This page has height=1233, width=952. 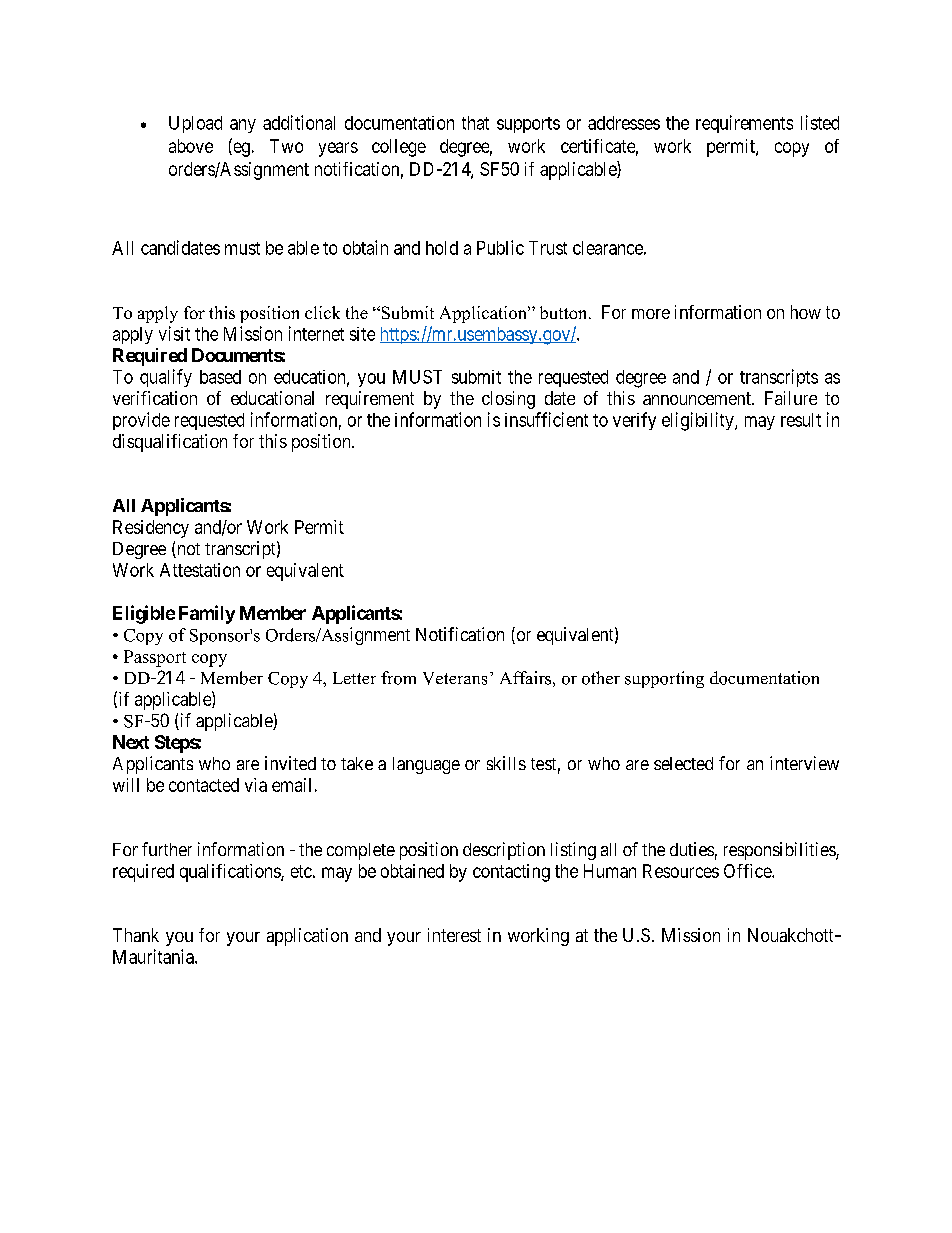 I want to click on visit, so click(x=174, y=333).
